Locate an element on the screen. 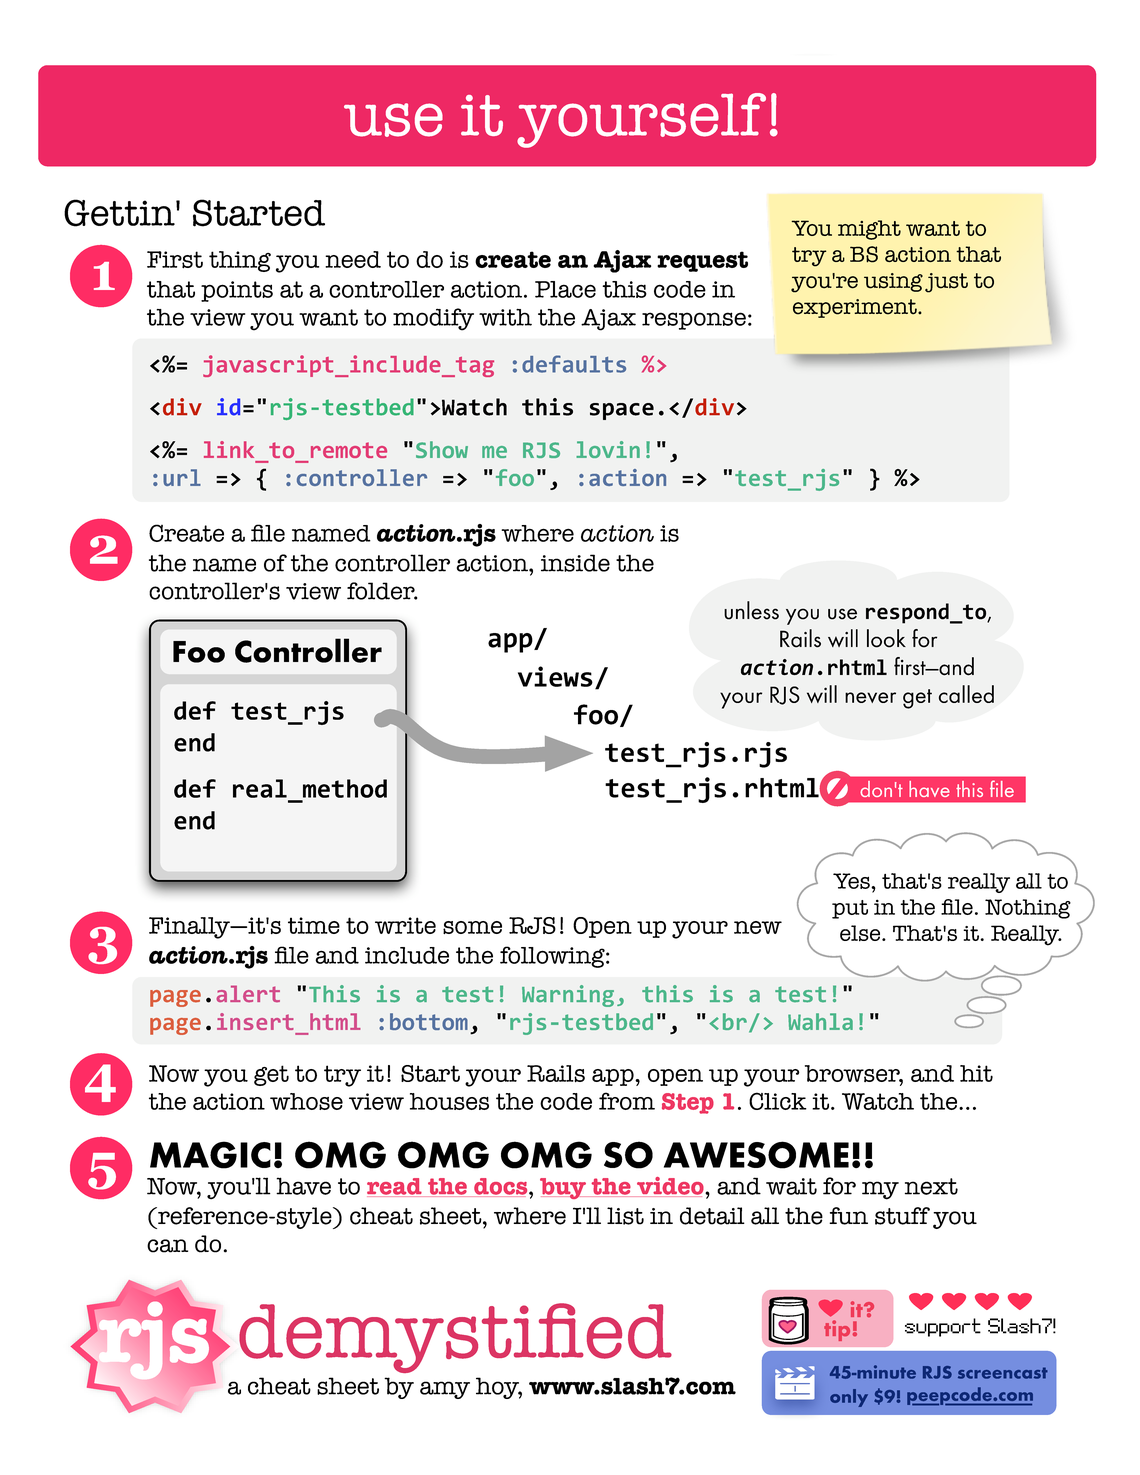  write is located at coordinates (405, 925).
